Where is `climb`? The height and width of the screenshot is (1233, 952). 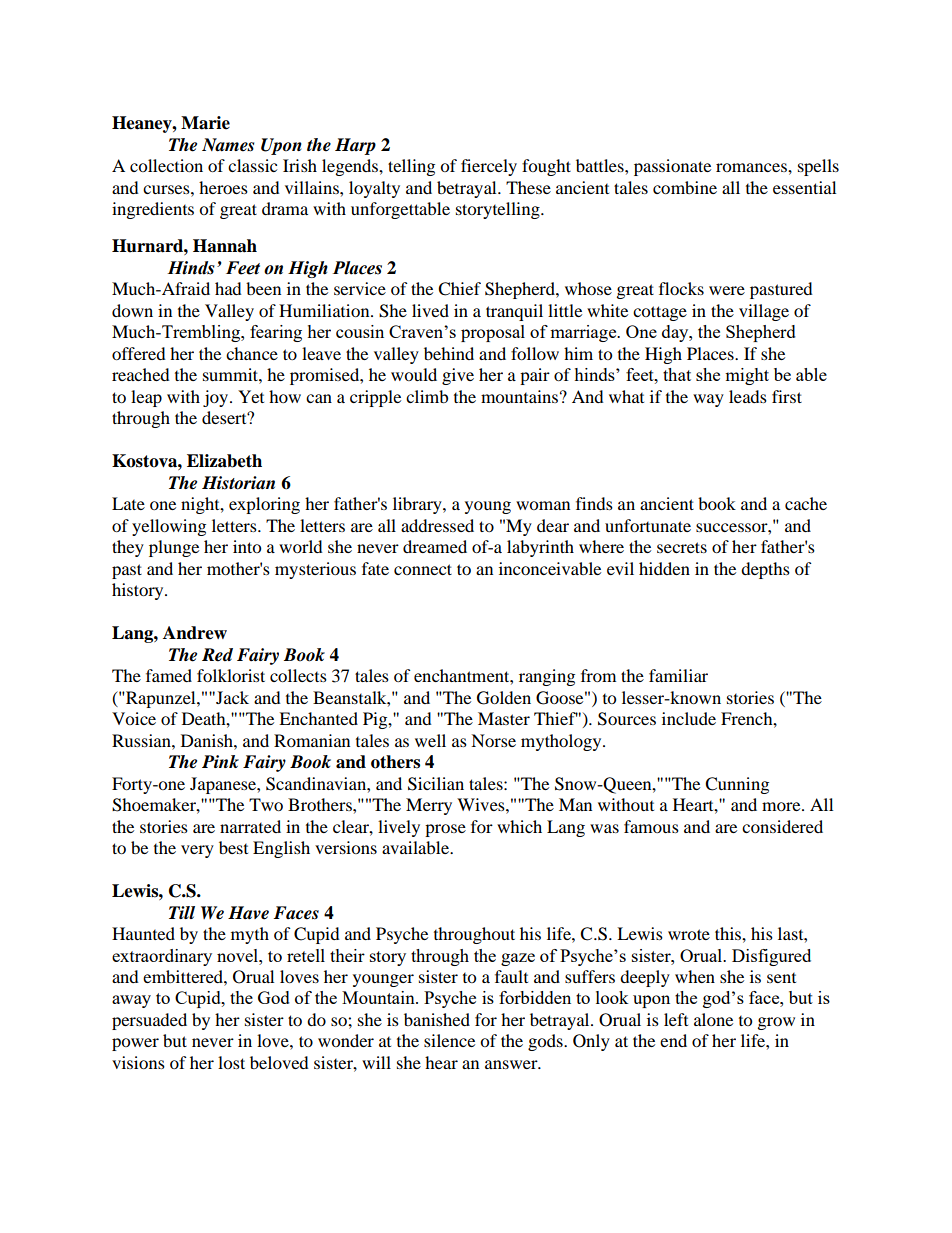 climb is located at coordinates (427, 396).
